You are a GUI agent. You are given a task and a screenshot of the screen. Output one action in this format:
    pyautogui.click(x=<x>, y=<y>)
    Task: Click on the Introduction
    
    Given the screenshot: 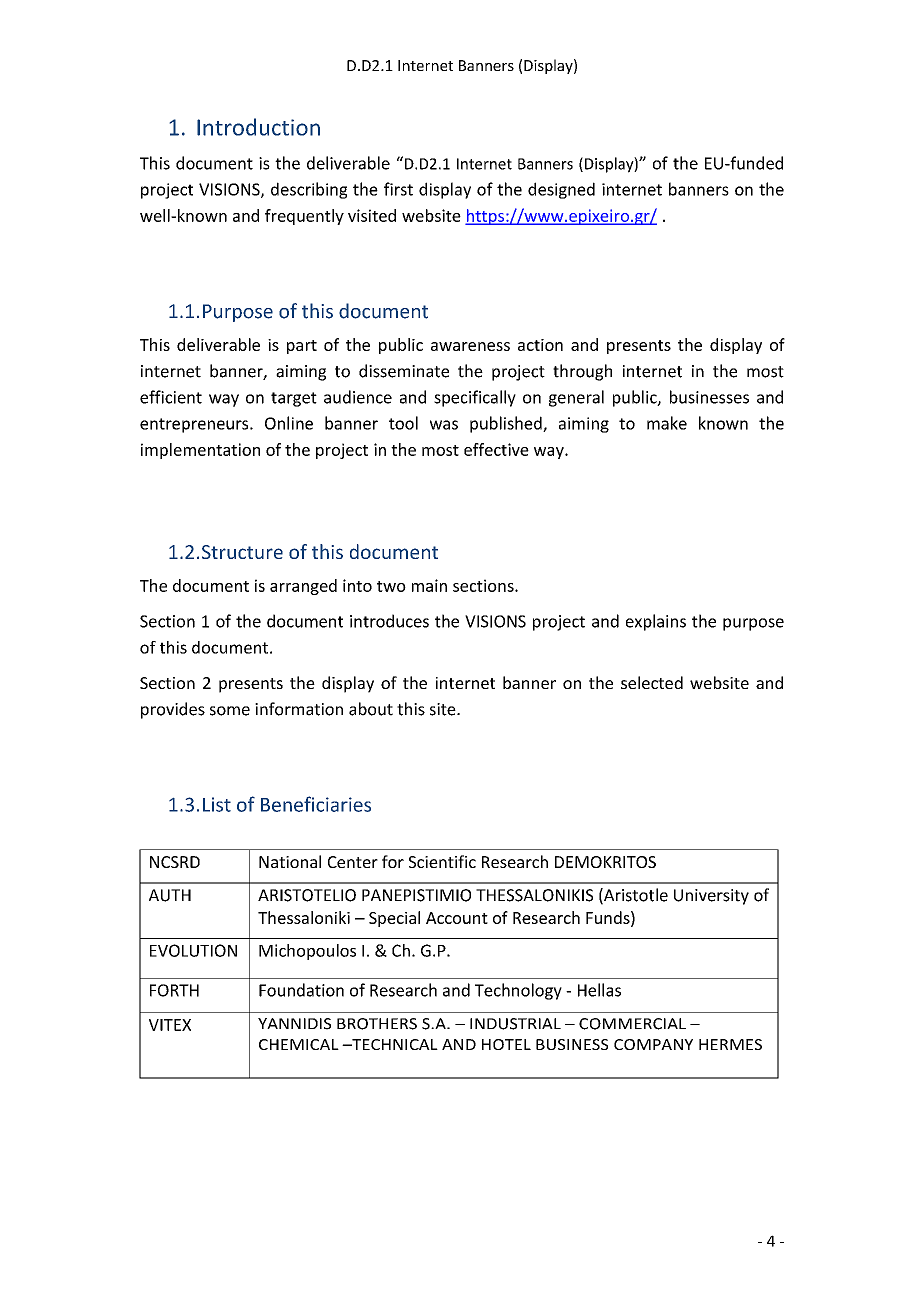 What is the action you would take?
    pyautogui.click(x=258, y=127)
